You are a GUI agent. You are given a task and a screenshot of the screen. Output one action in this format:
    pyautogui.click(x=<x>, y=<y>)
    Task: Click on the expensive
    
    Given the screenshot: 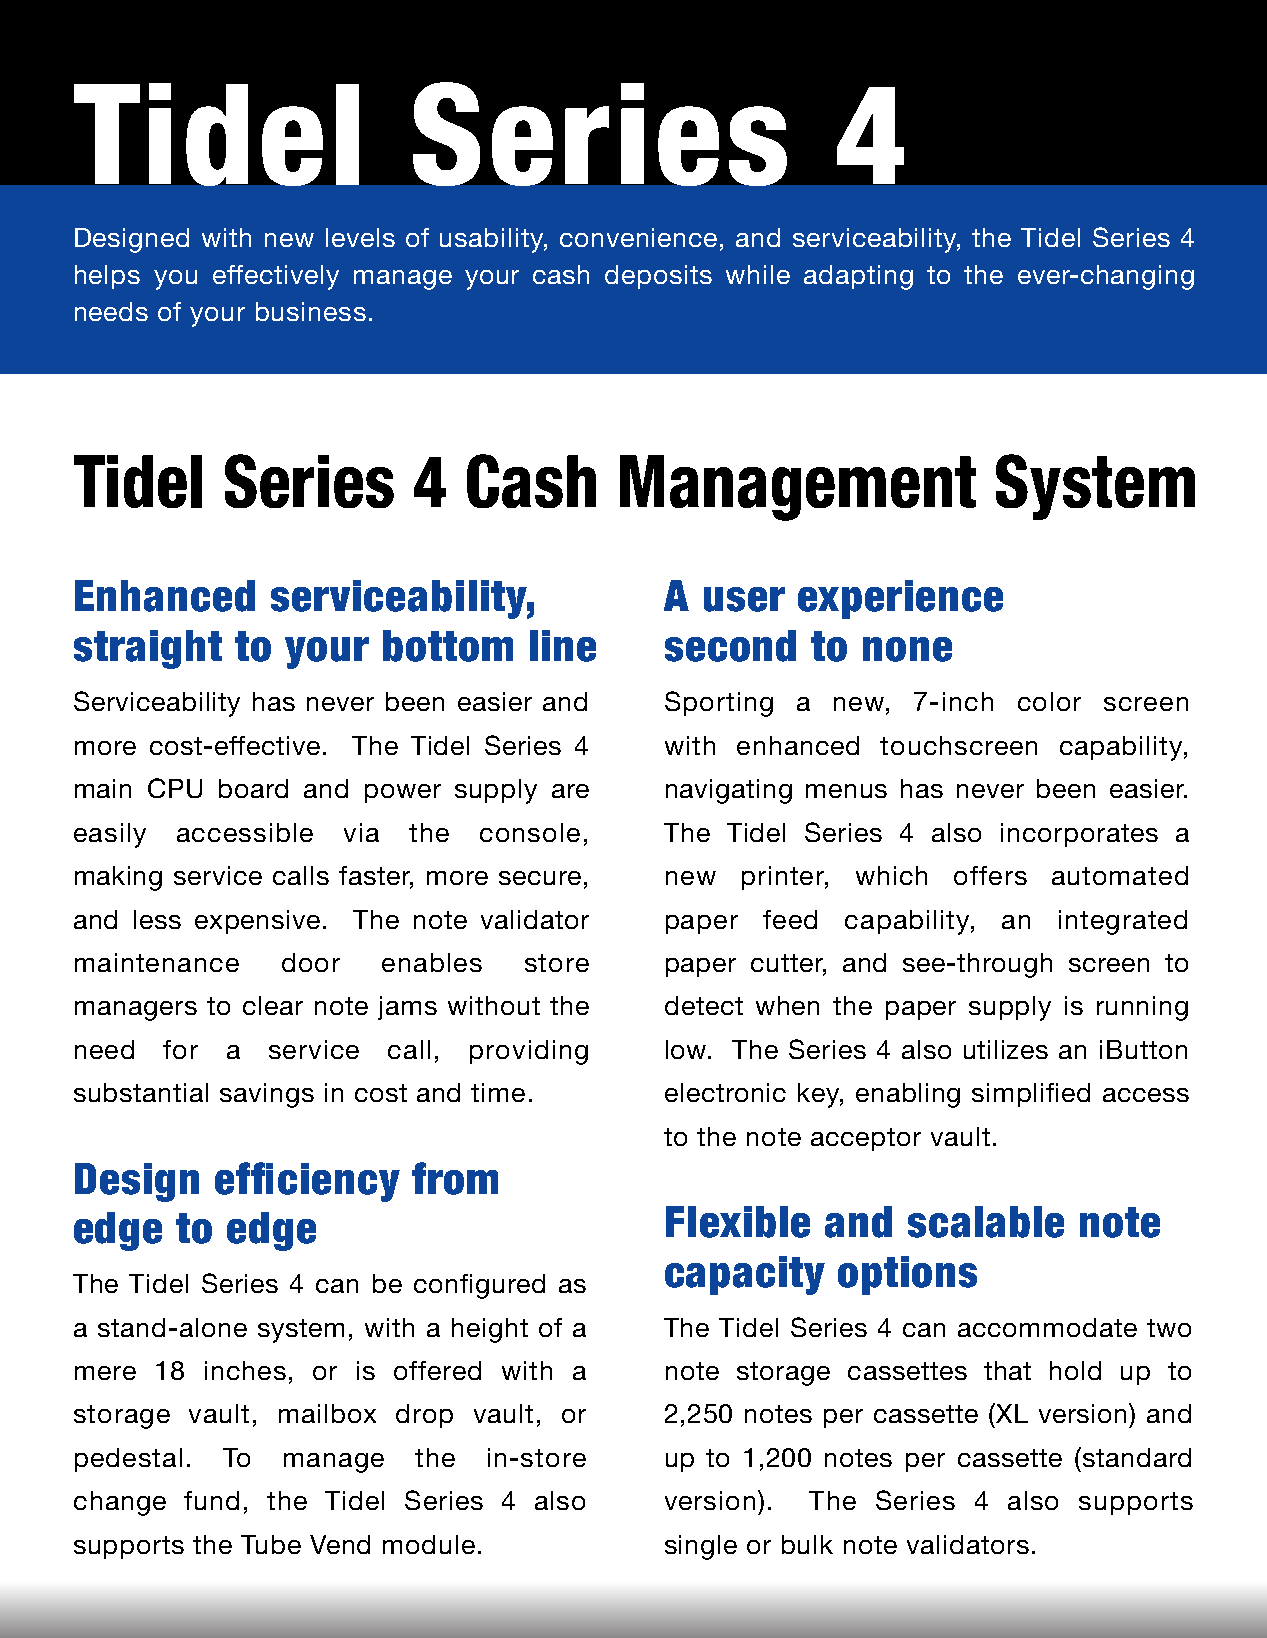 What is the action you would take?
    pyautogui.click(x=257, y=922)
